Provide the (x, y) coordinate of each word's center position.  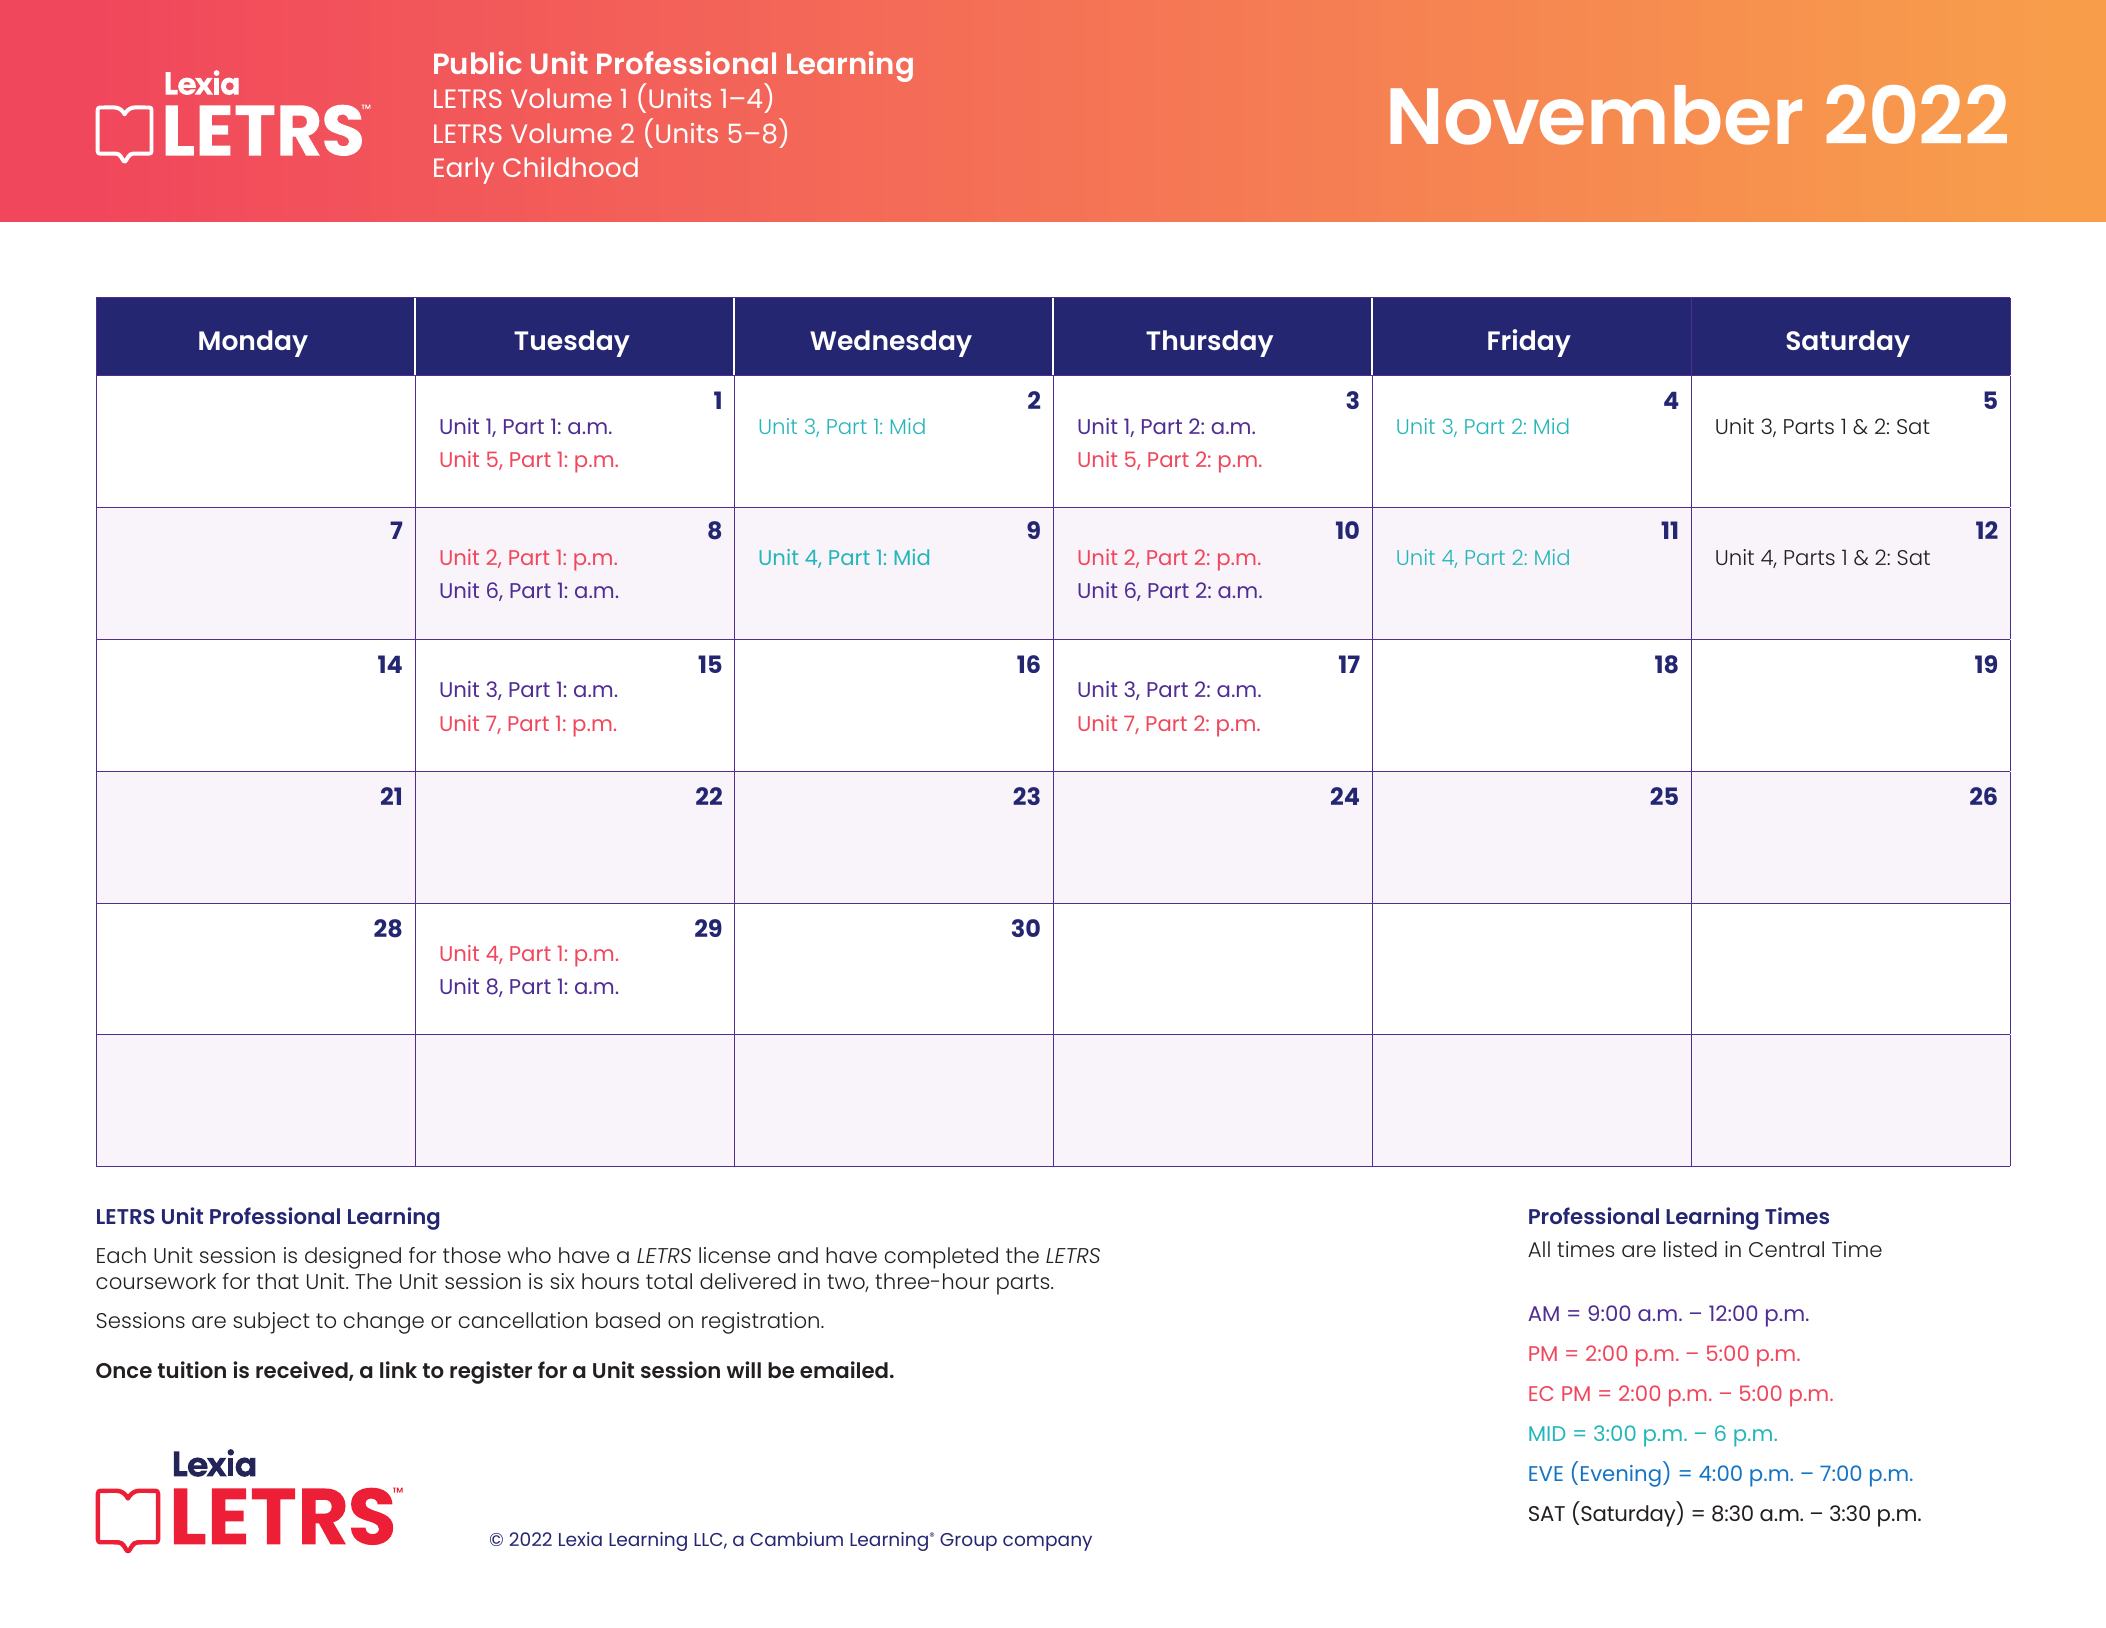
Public (477, 62)
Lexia (580, 1539)
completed (941, 1258)
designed (353, 1258)
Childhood (570, 167)
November (1596, 115)
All (1539, 1249)
